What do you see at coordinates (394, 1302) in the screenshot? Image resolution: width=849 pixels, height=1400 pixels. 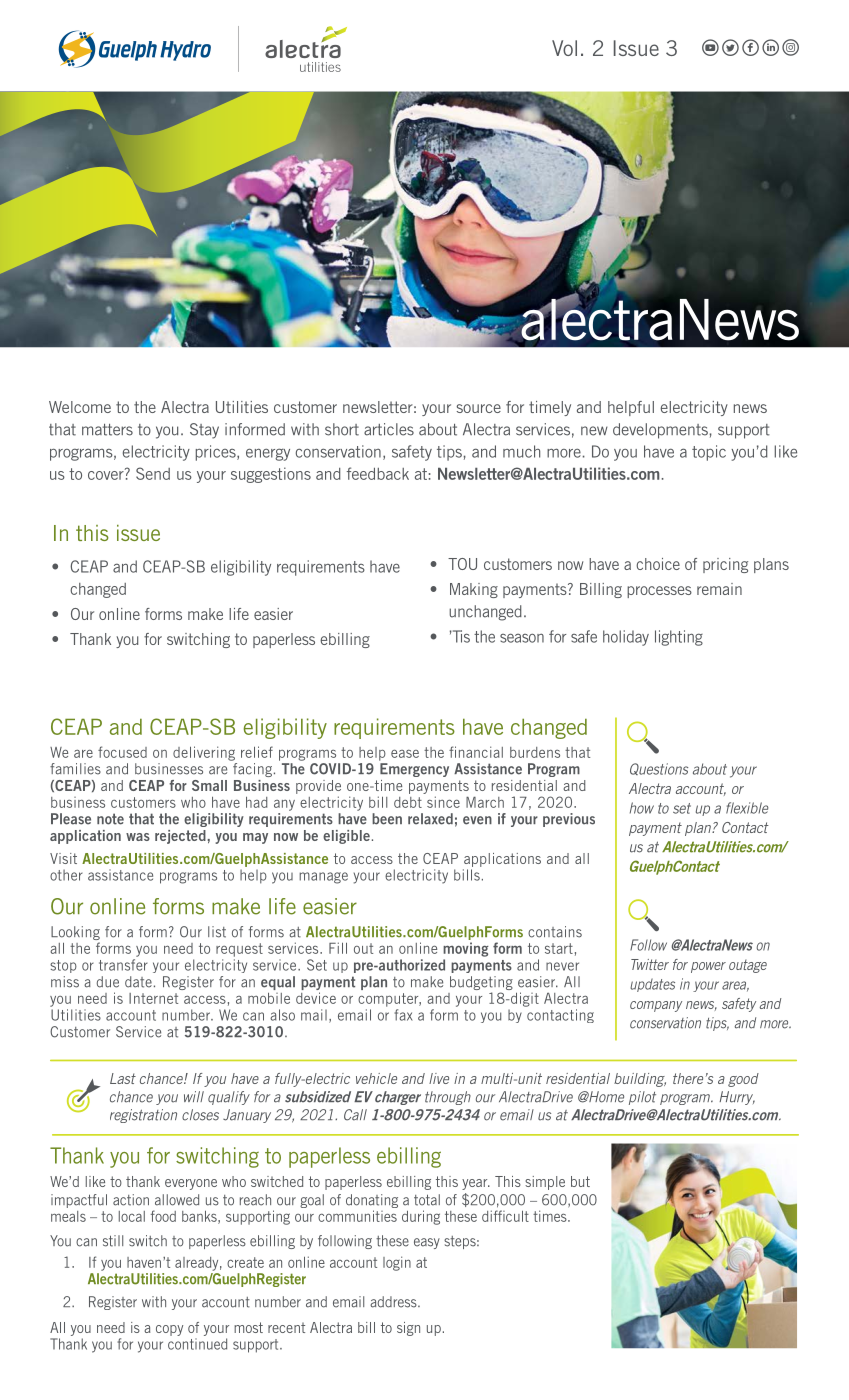 I see `address` at bounding box center [394, 1302].
